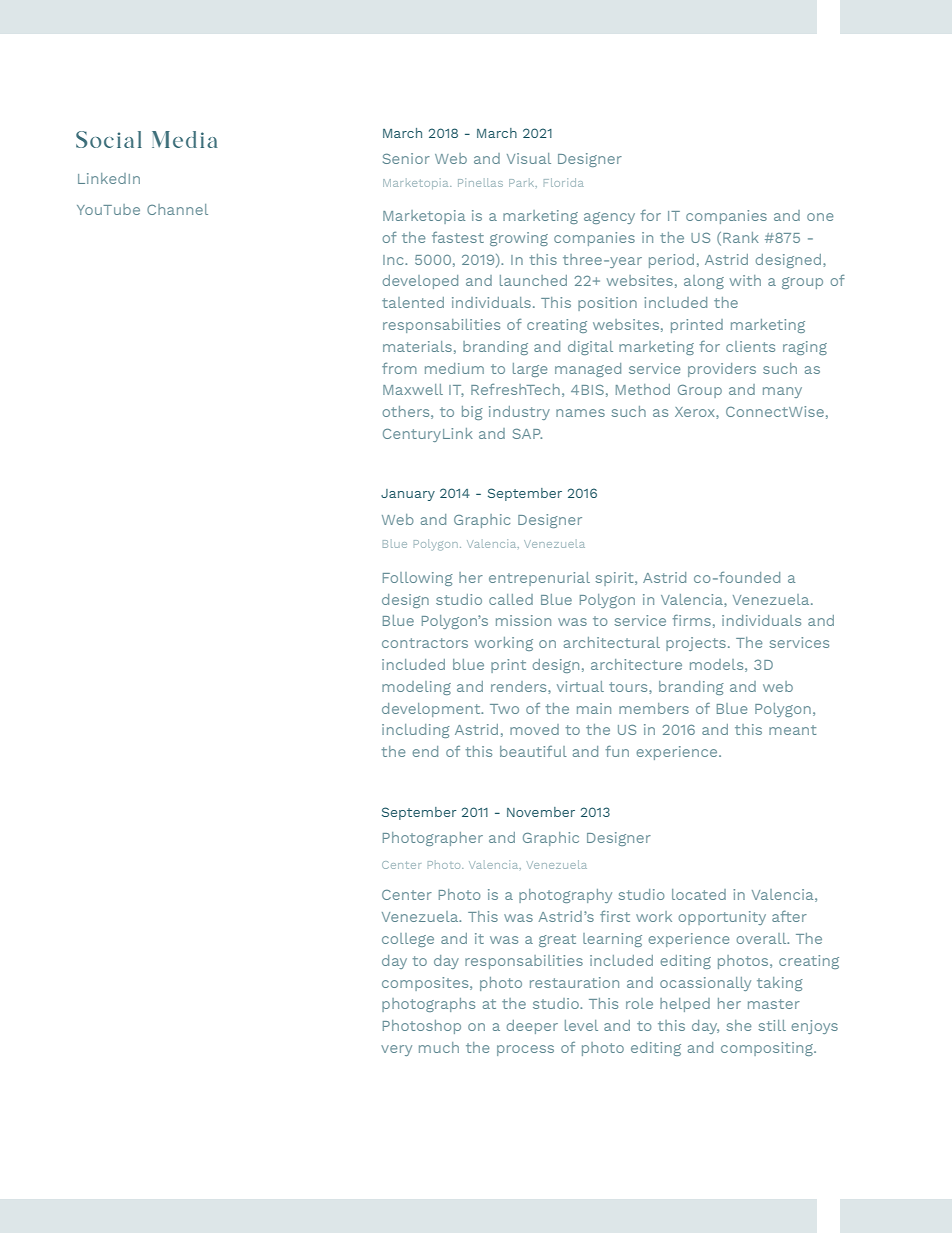 The image size is (952, 1233). I want to click on many, so click(782, 392).
